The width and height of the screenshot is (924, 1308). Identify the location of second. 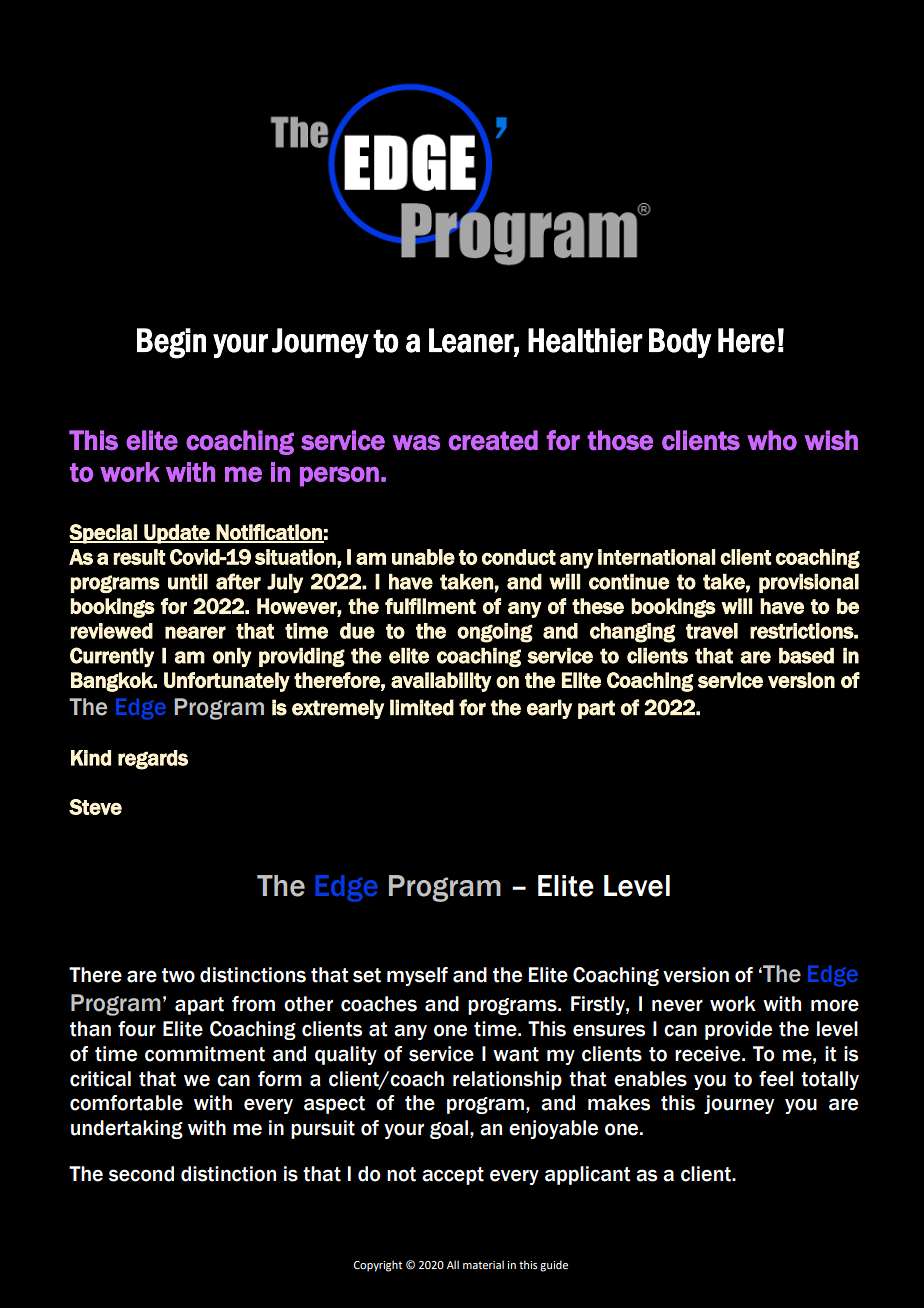
(141, 1174).
